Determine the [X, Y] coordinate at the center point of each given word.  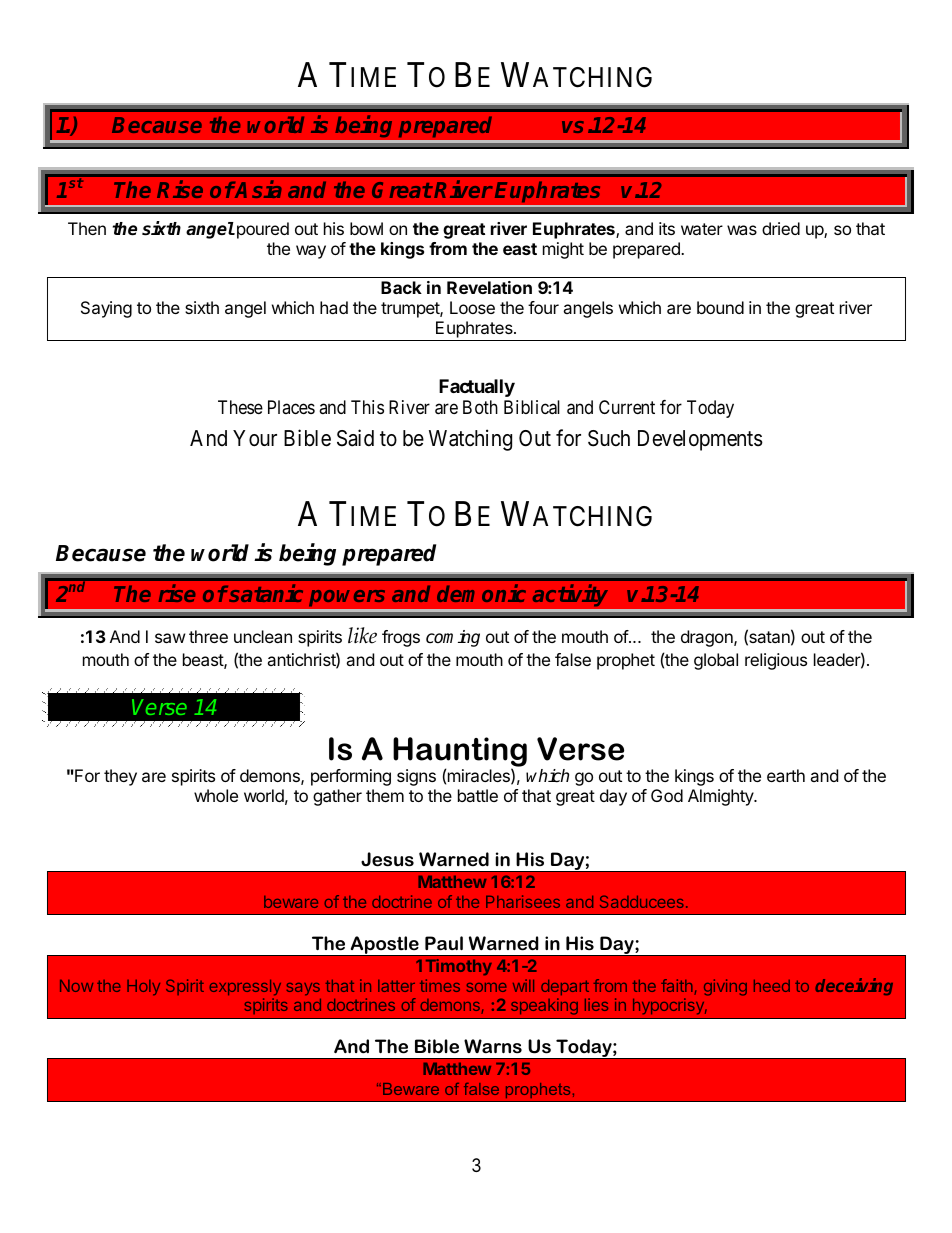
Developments [700, 440]
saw [170, 638]
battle [478, 795]
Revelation [489, 287]
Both [480, 407]
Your [255, 438]
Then [87, 228]
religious [776, 661]
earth [786, 775]
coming [453, 638]
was [742, 230]
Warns [493, 1046]
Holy [143, 987]
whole [216, 795]
